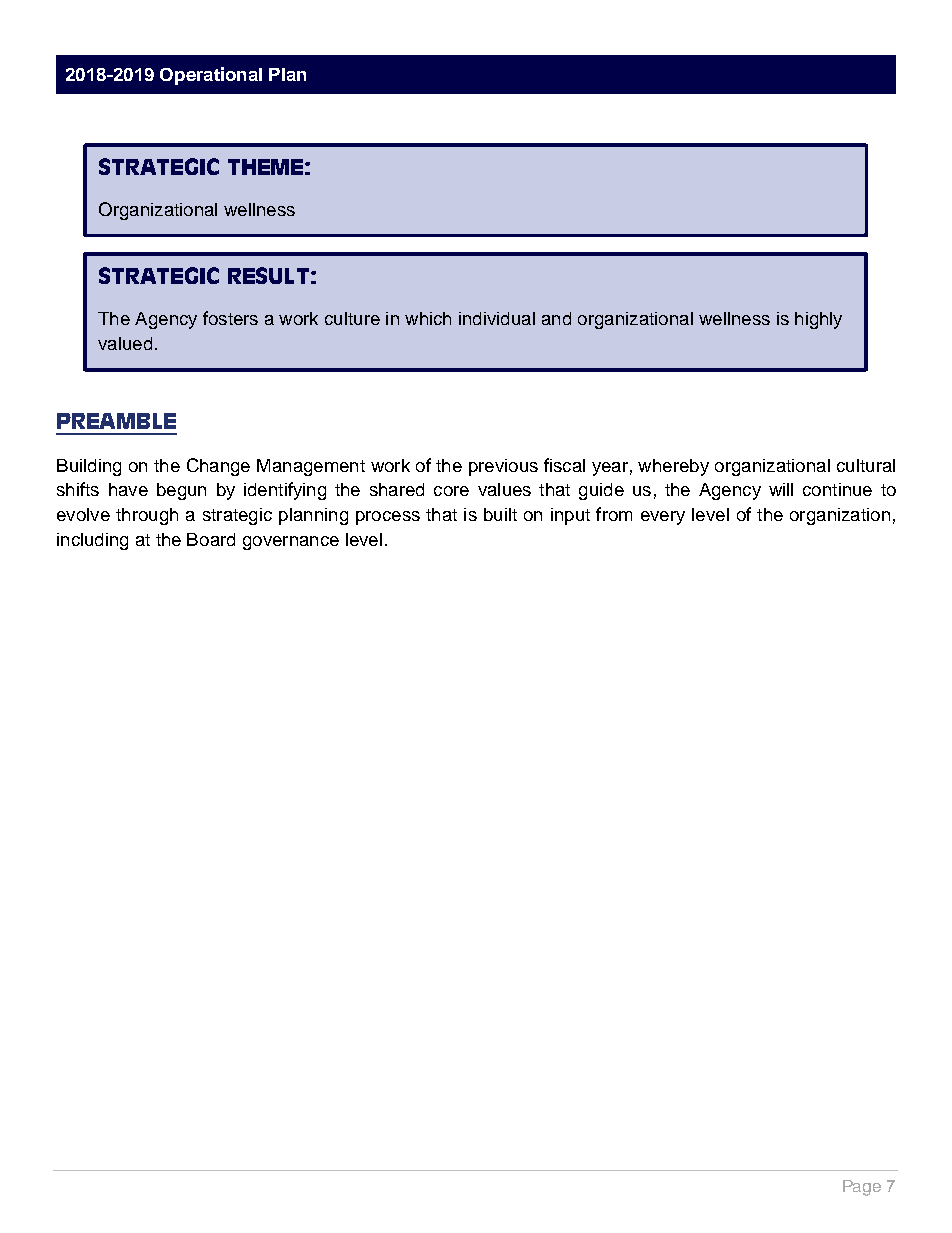 Image resolution: width=952 pixels, height=1233 pixels. I want to click on Change, so click(218, 467).
